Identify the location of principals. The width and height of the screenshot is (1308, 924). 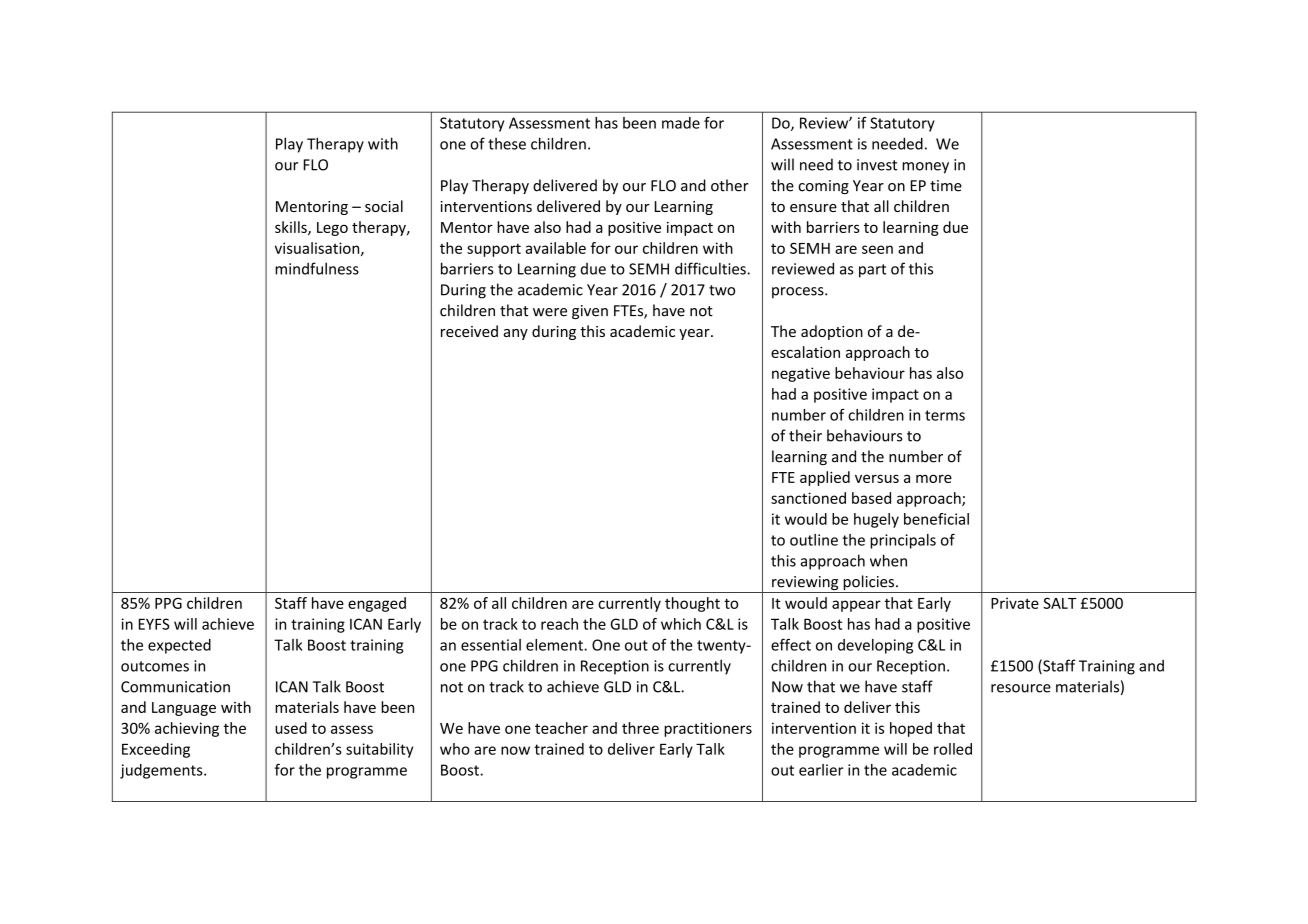
(903, 541).
